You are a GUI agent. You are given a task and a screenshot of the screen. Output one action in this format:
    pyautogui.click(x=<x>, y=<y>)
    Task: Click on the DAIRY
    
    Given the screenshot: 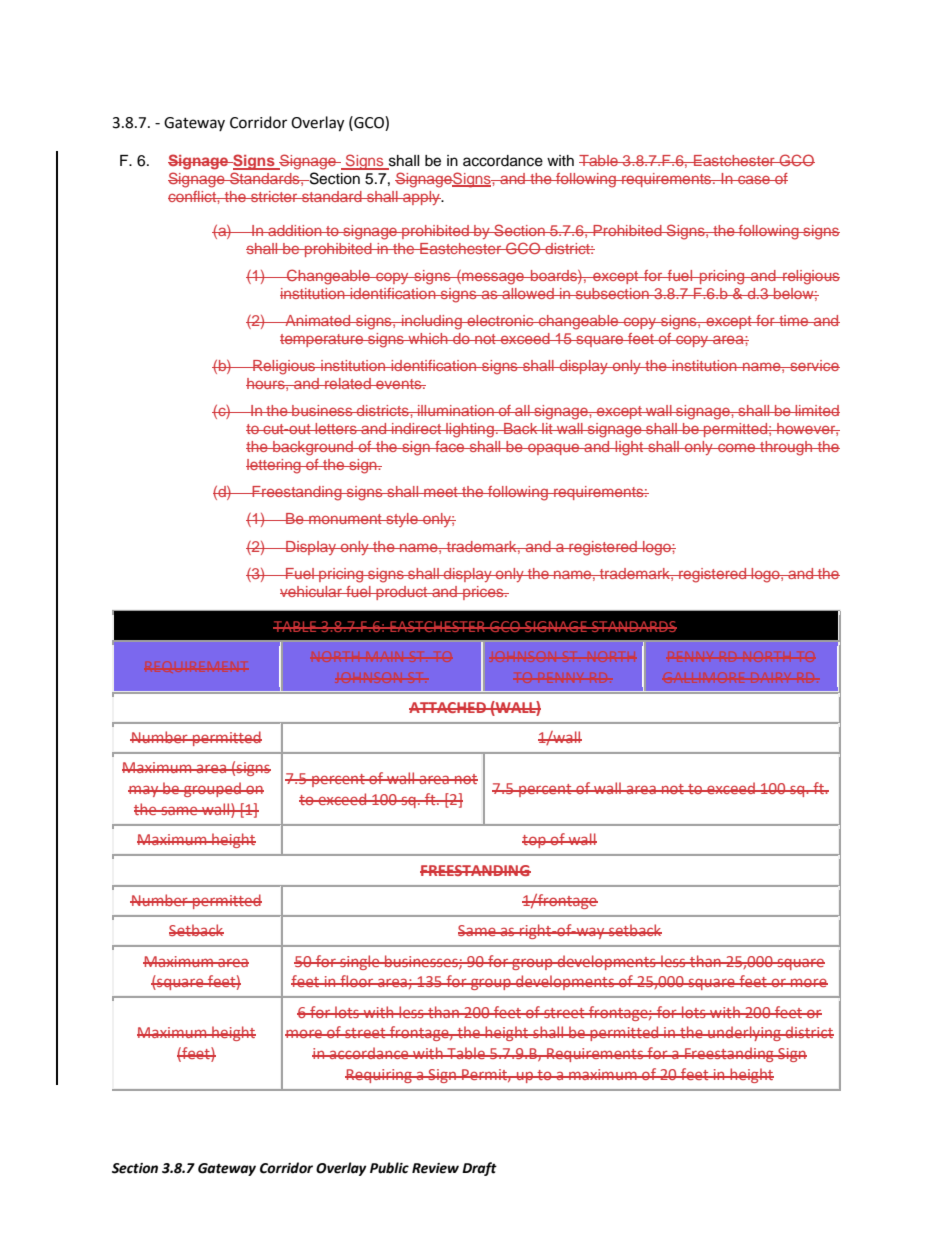 What is the action you would take?
    pyautogui.click(x=771, y=678)
